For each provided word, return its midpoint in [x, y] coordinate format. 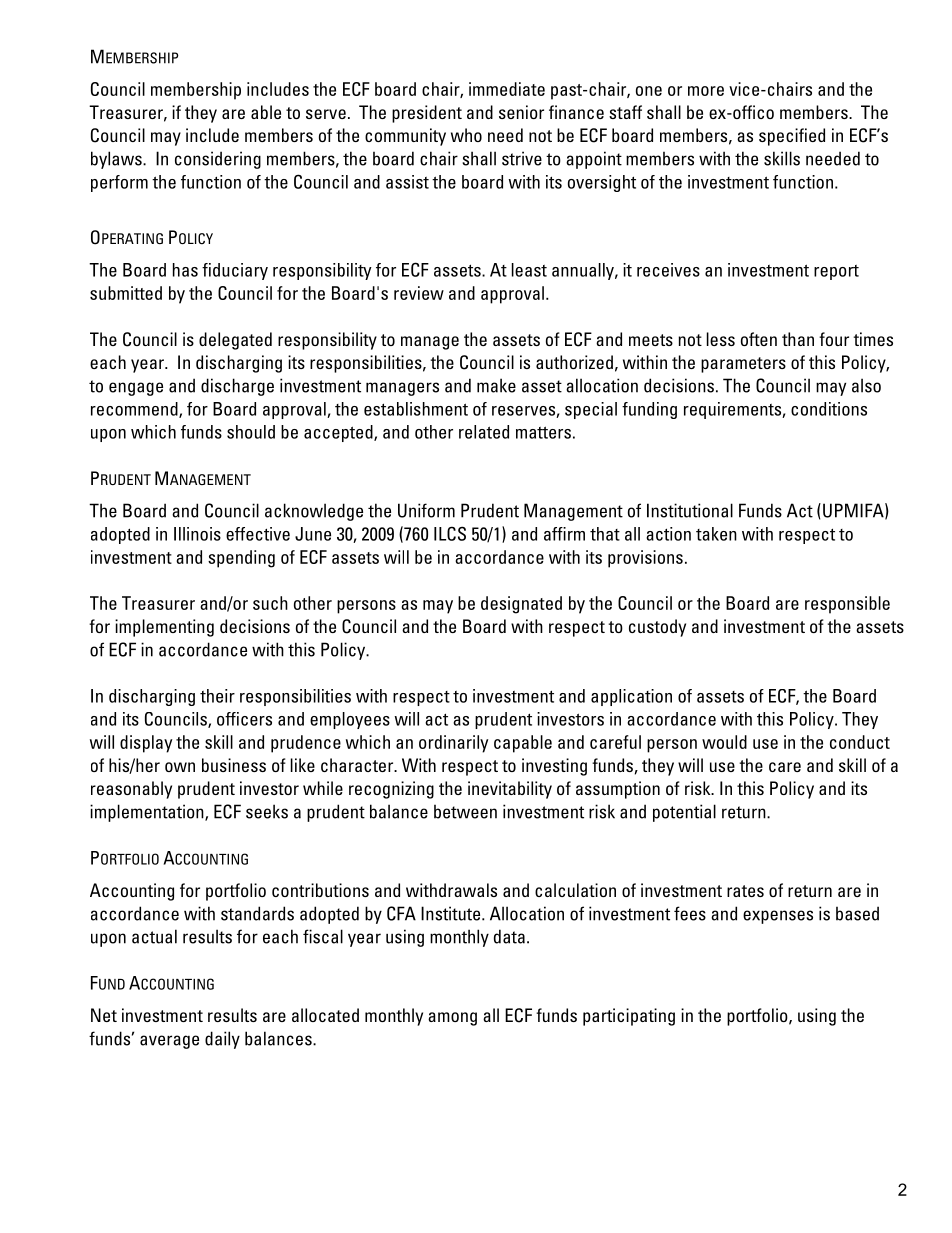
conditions [829, 409]
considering [218, 160]
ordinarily [453, 744]
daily [222, 1040]
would [724, 742]
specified [792, 137]
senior [521, 112]
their [217, 696]
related [484, 432]
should [251, 432]
